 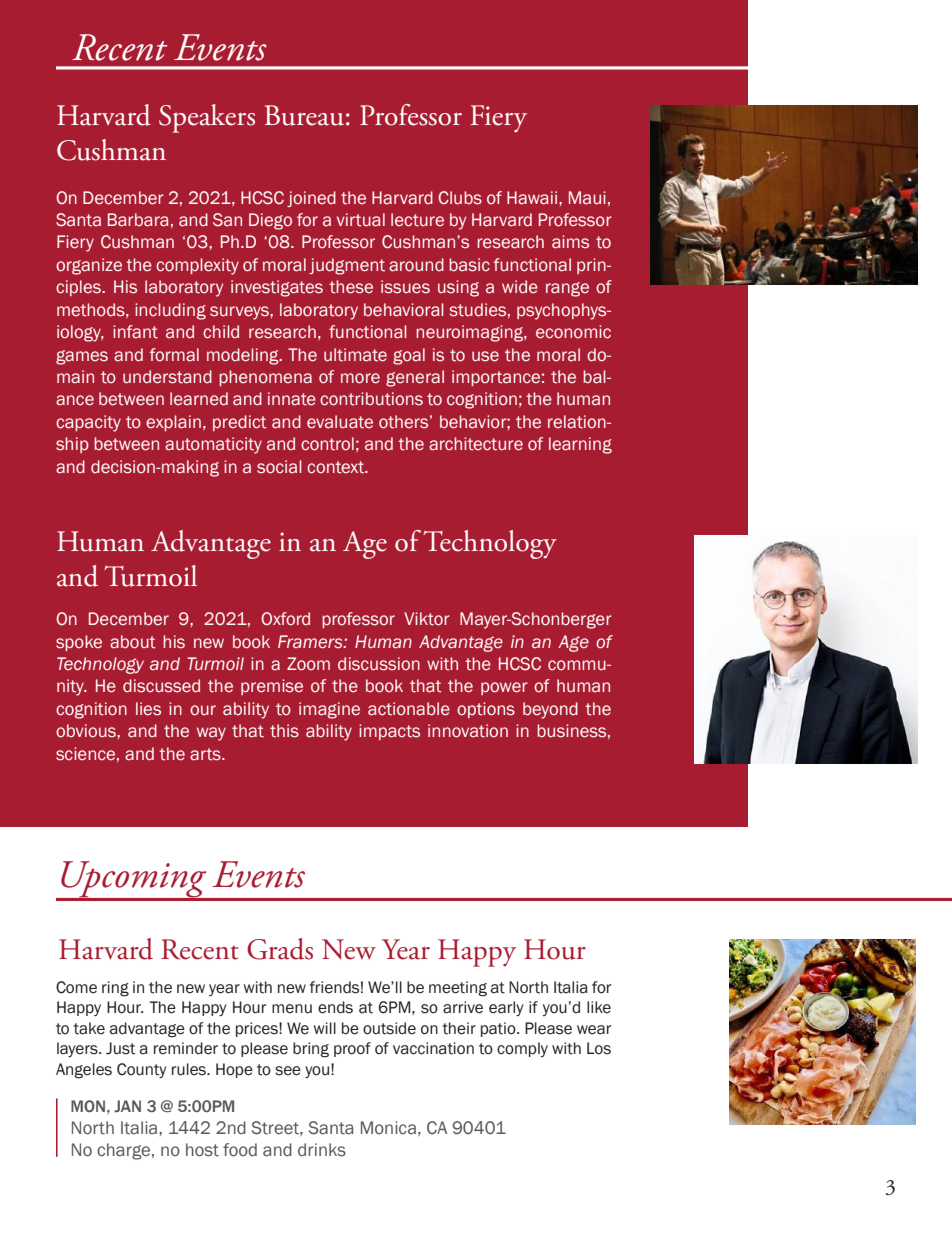 What do you see at coordinates (504, 688) in the page?
I see `power` at bounding box center [504, 688].
